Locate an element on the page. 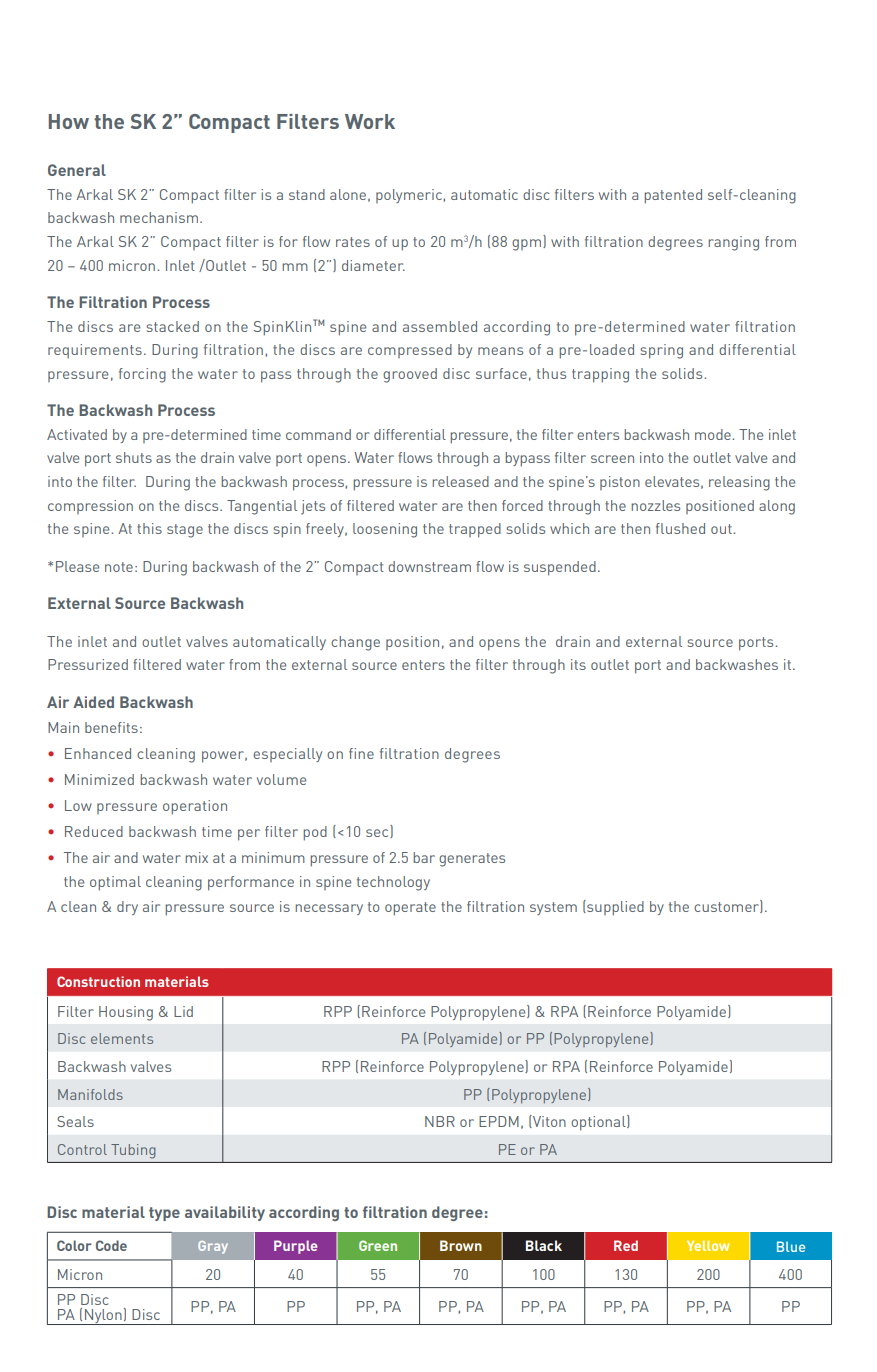 The width and height of the document is (877, 1372). fine is located at coordinates (361, 753).
